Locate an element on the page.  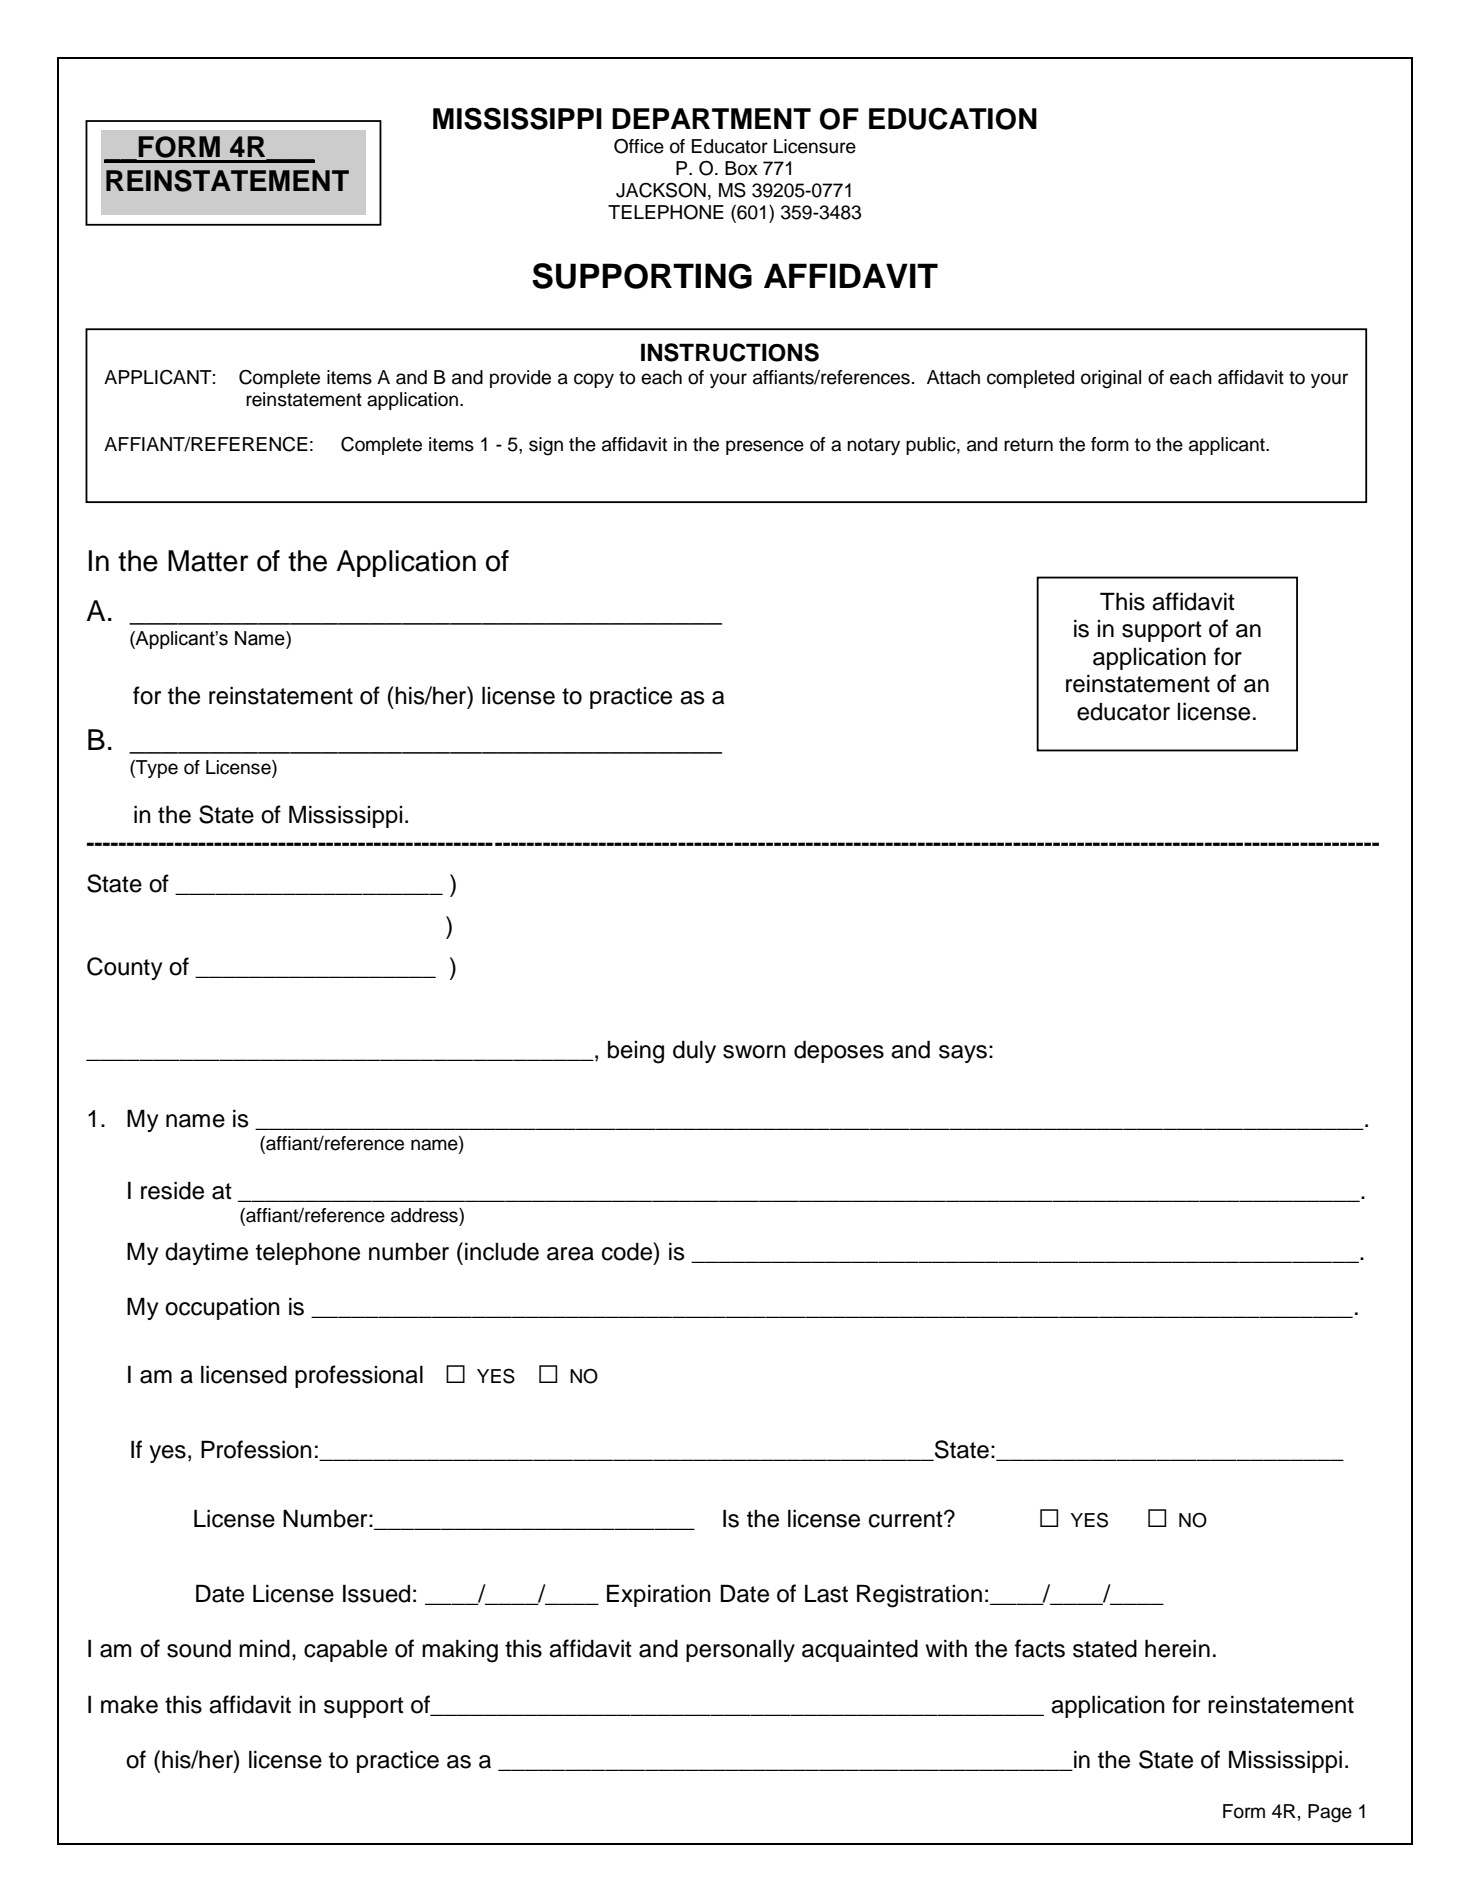
make is located at coordinates (129, 1704).
